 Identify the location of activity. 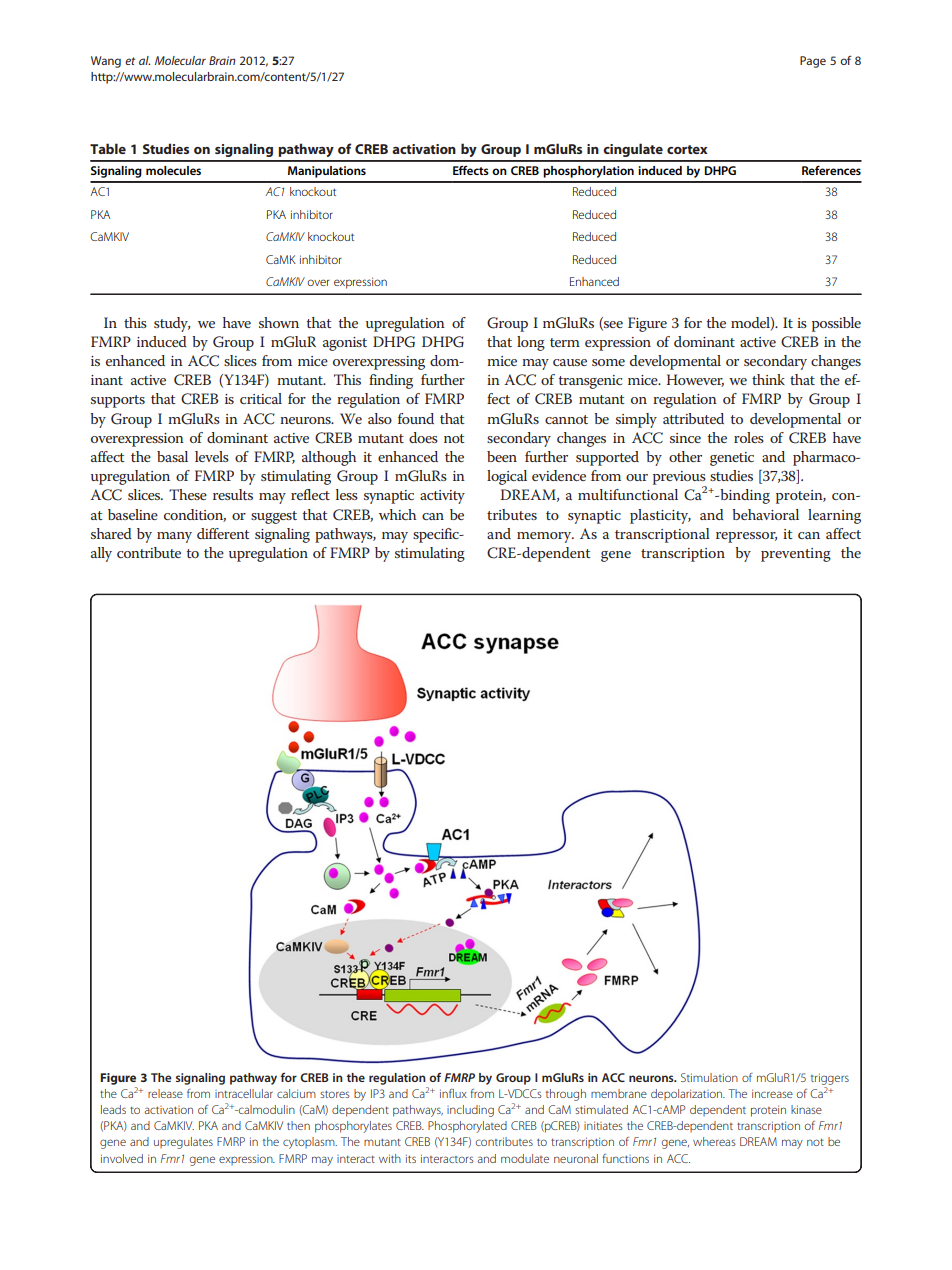
(442, 497).
